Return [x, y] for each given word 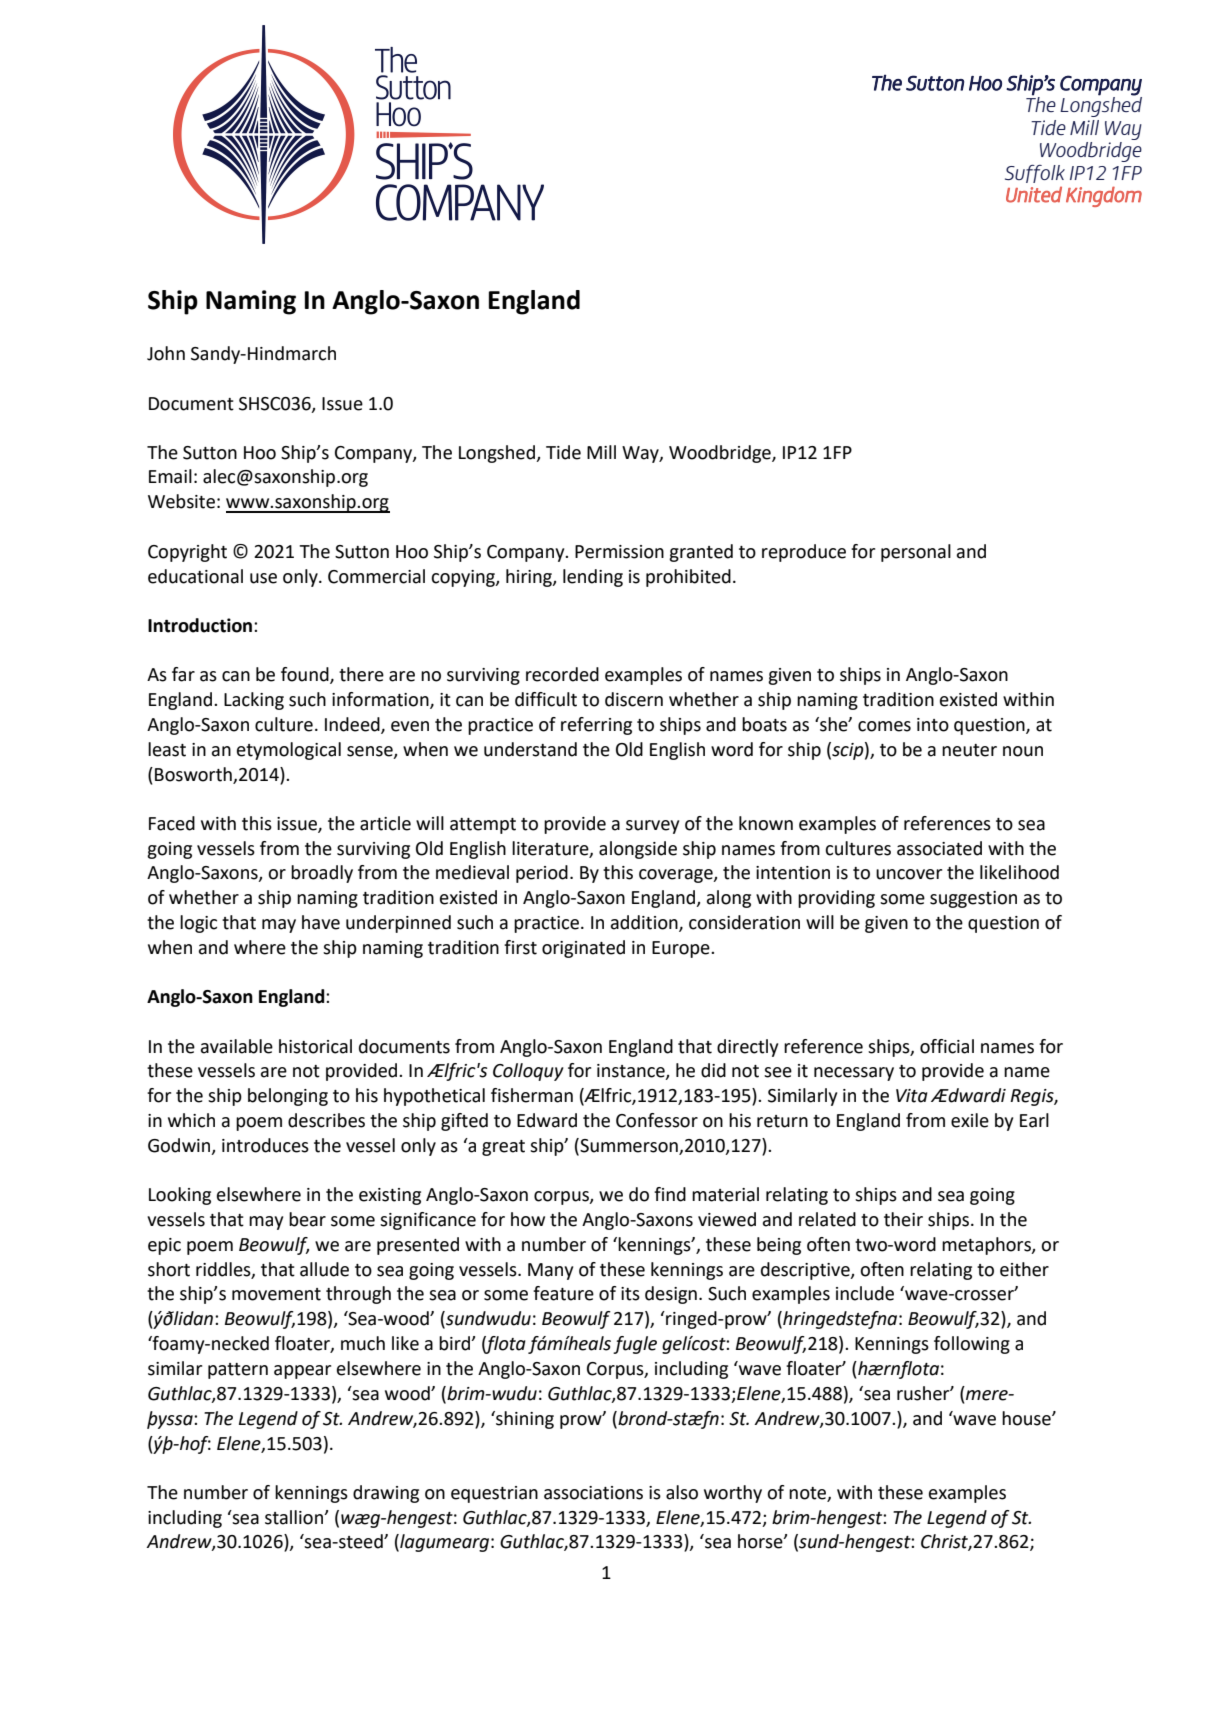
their [903, 1219]
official [947, 1046]
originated [583, 949]
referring [596, 726]
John [166, 353]
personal [916, 553]
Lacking [254, 701]
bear [307, 1219]
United [1034, 194]
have [321, 922]
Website [181, 501]
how [528, 1219]
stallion [295, 1517]
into [933, 725]
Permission [619, 552]
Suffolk [1035, 174]
